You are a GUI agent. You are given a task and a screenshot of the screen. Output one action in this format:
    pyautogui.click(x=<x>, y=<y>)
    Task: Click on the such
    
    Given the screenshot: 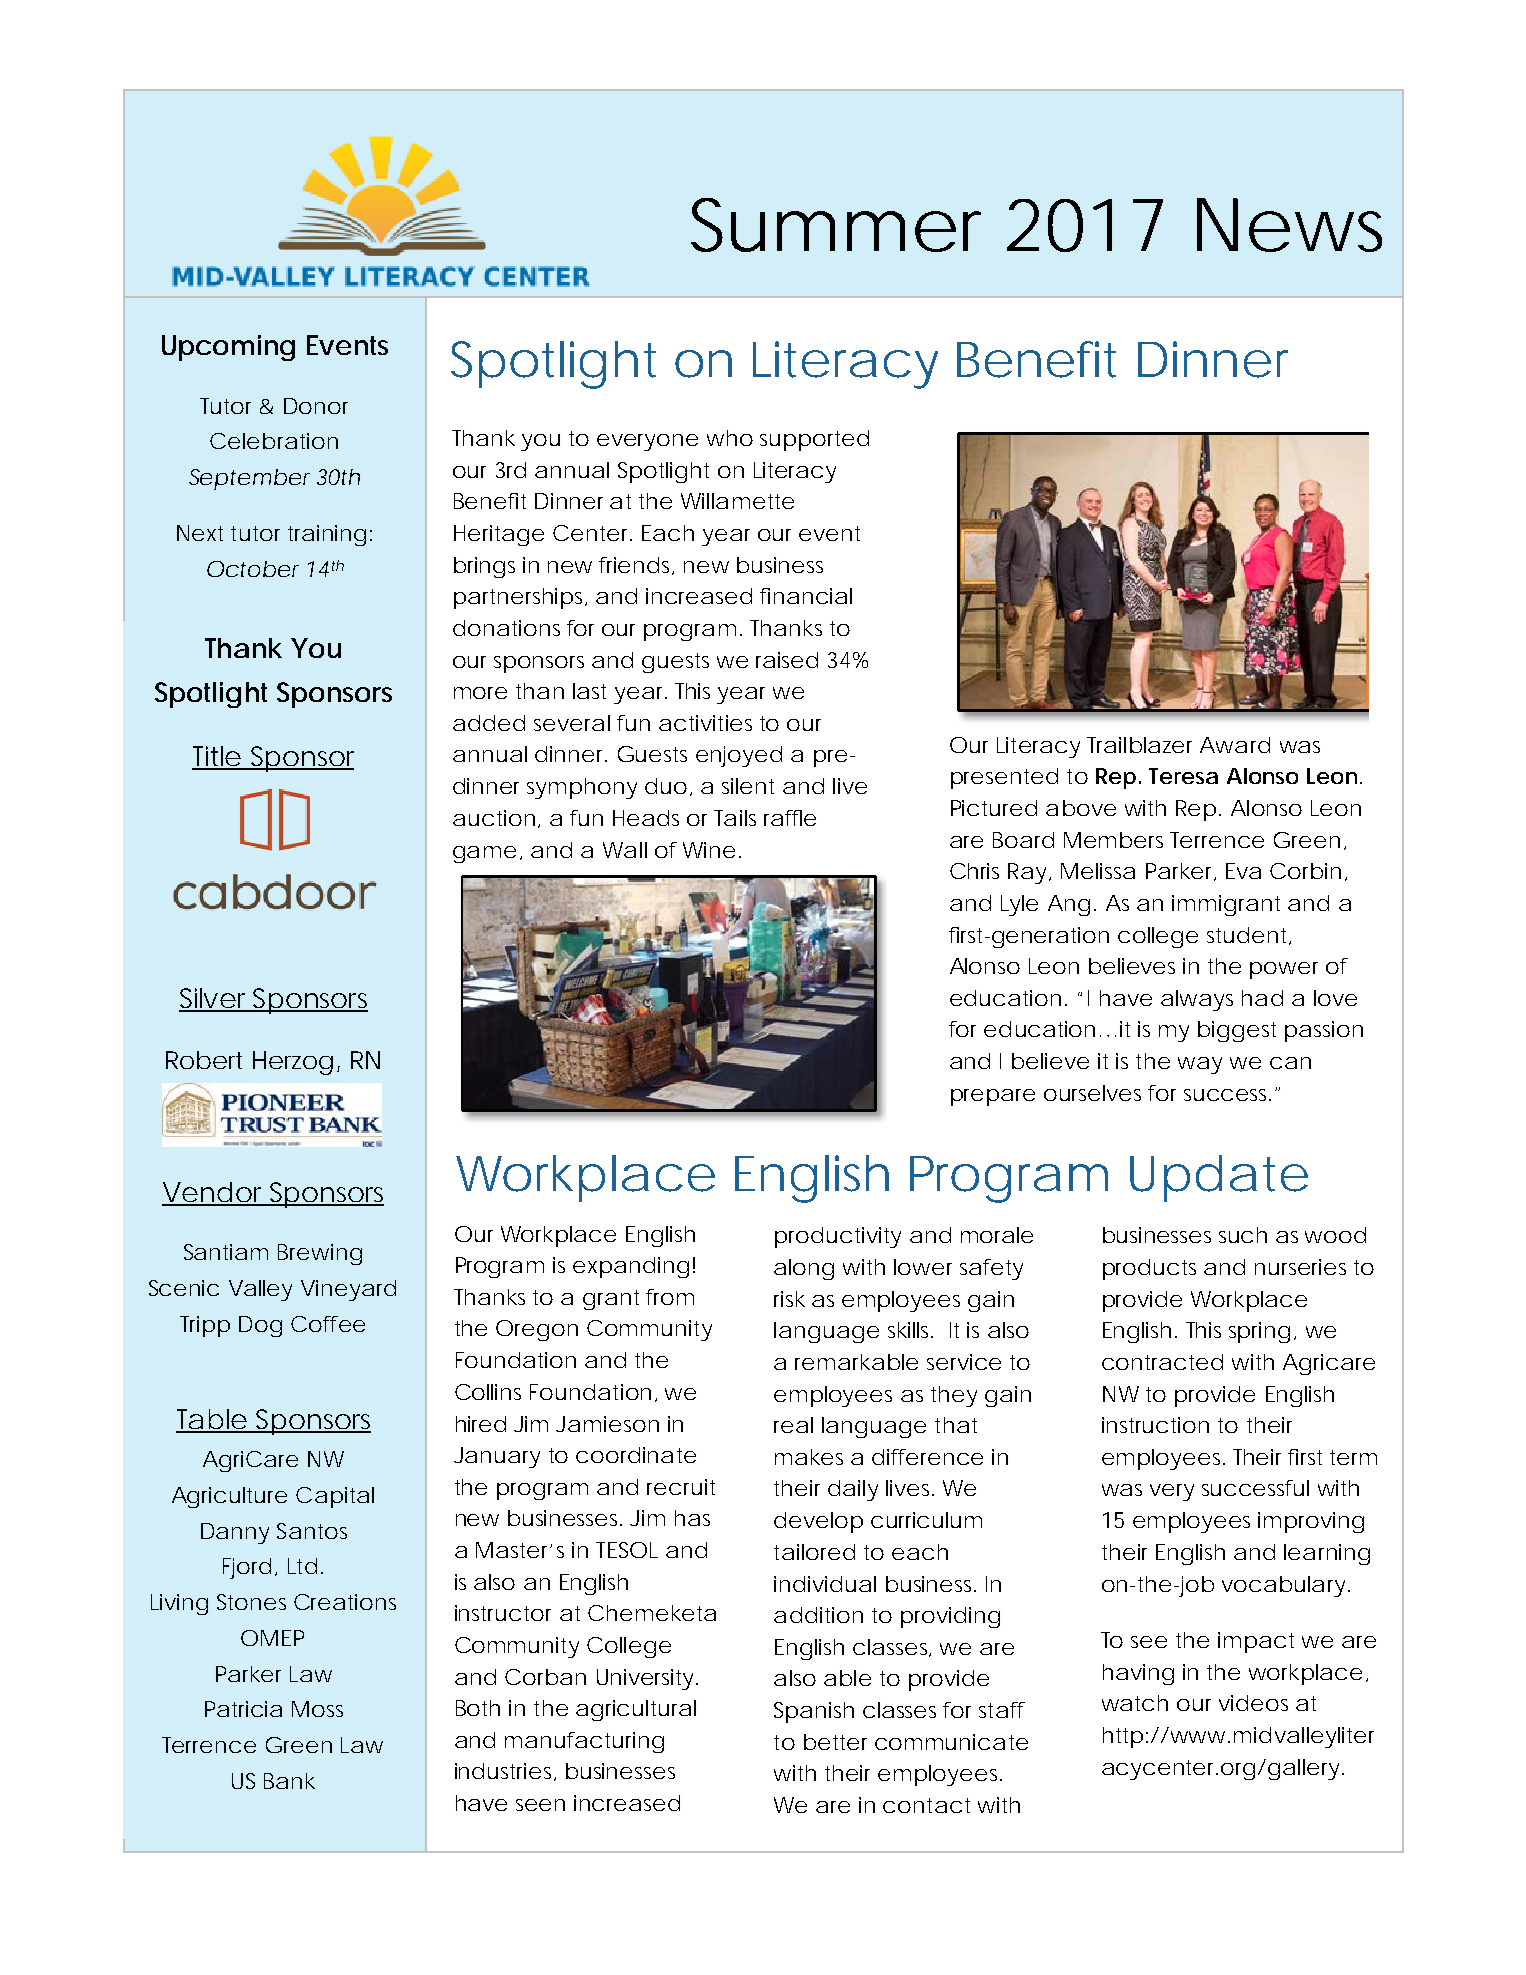 What is the action you would take?
    pyautogui.click(x=1243, y=1235)
